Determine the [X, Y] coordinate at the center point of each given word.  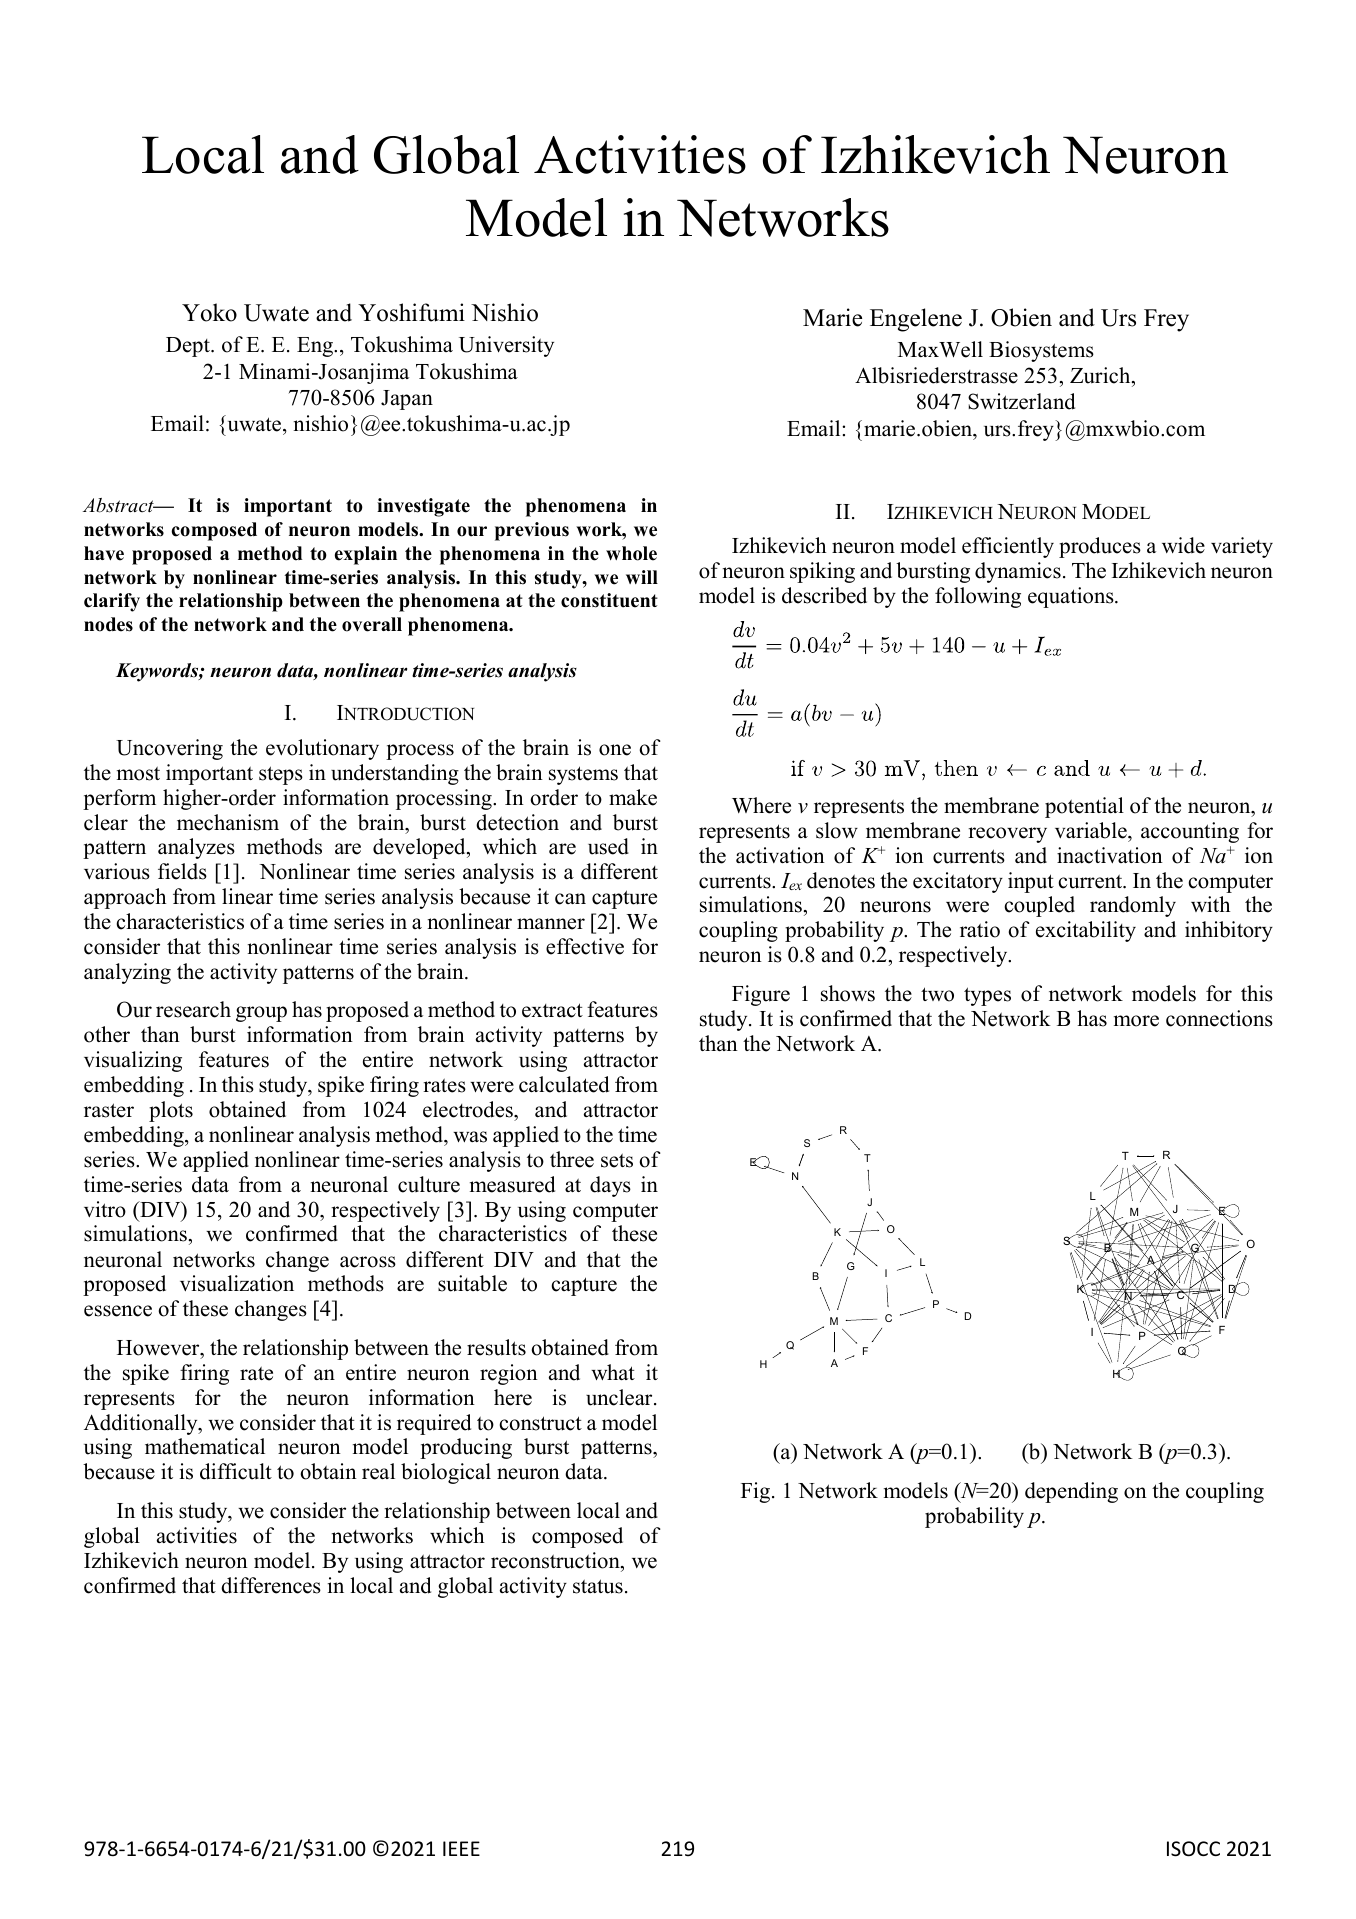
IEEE [461, 1848]
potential [1084, 807]
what [613, 1372]
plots [171, 1111]
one [615, 750]
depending [1071, 1492]
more [1136, 1021]
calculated [564, 1084]
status [598, 1586]
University [506, 346]
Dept [189, 347]
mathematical [205, 1446]
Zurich [1101, 375]
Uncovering [169, 749]
